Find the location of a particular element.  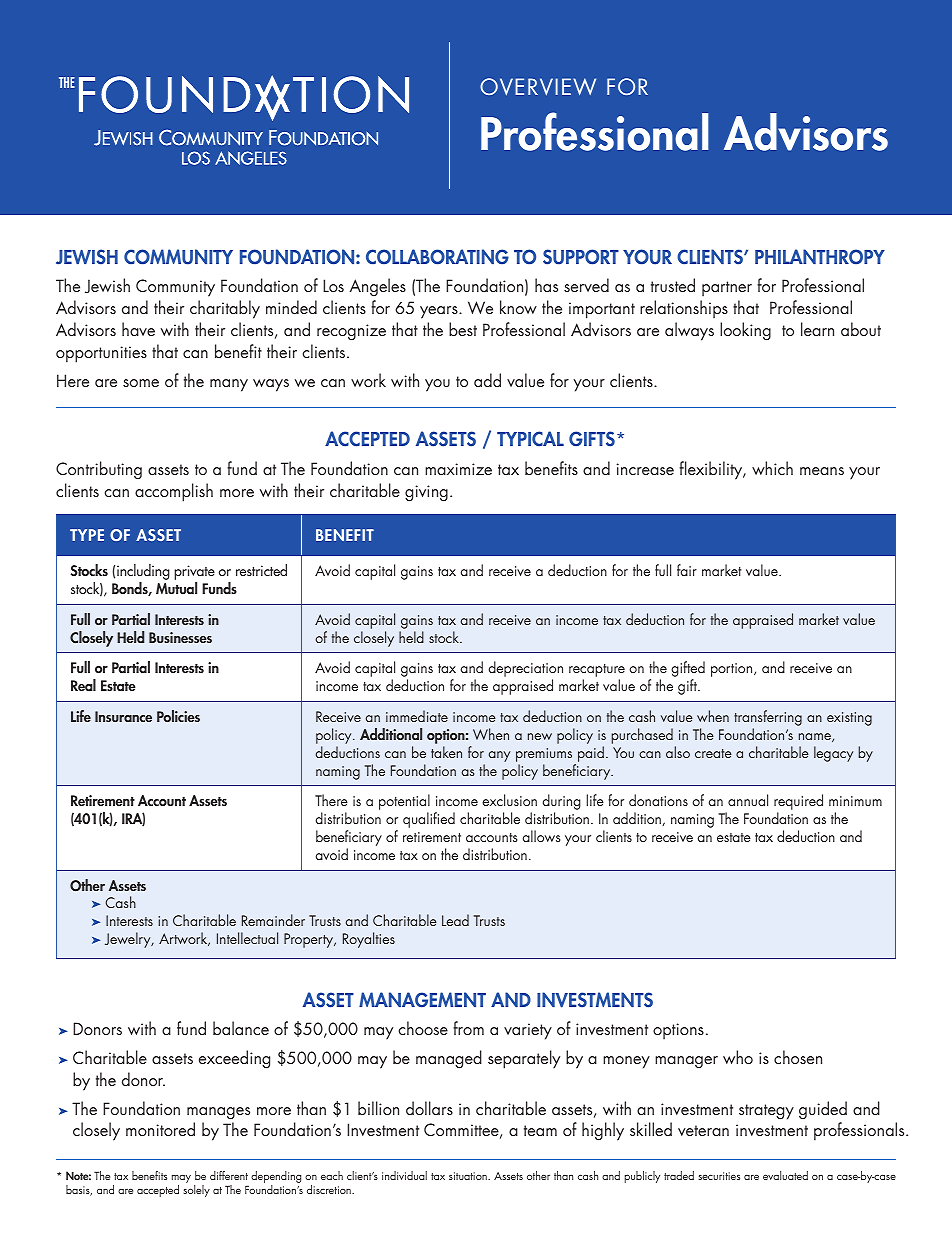

charitably is located at coordinates (225, 309).
